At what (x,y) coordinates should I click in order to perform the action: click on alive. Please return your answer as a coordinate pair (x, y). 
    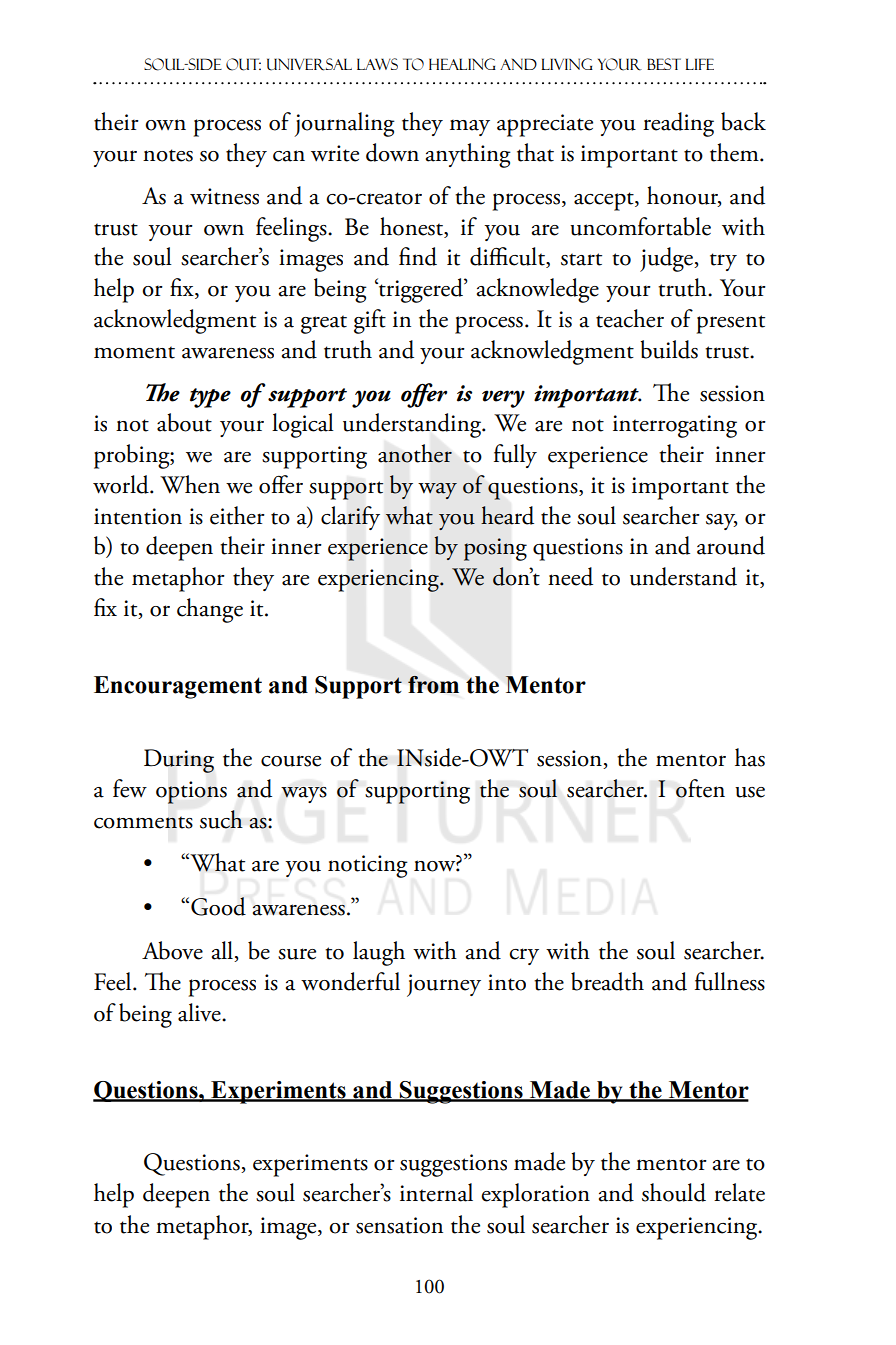
    Looking at the image, I should click on (200, 1012).
